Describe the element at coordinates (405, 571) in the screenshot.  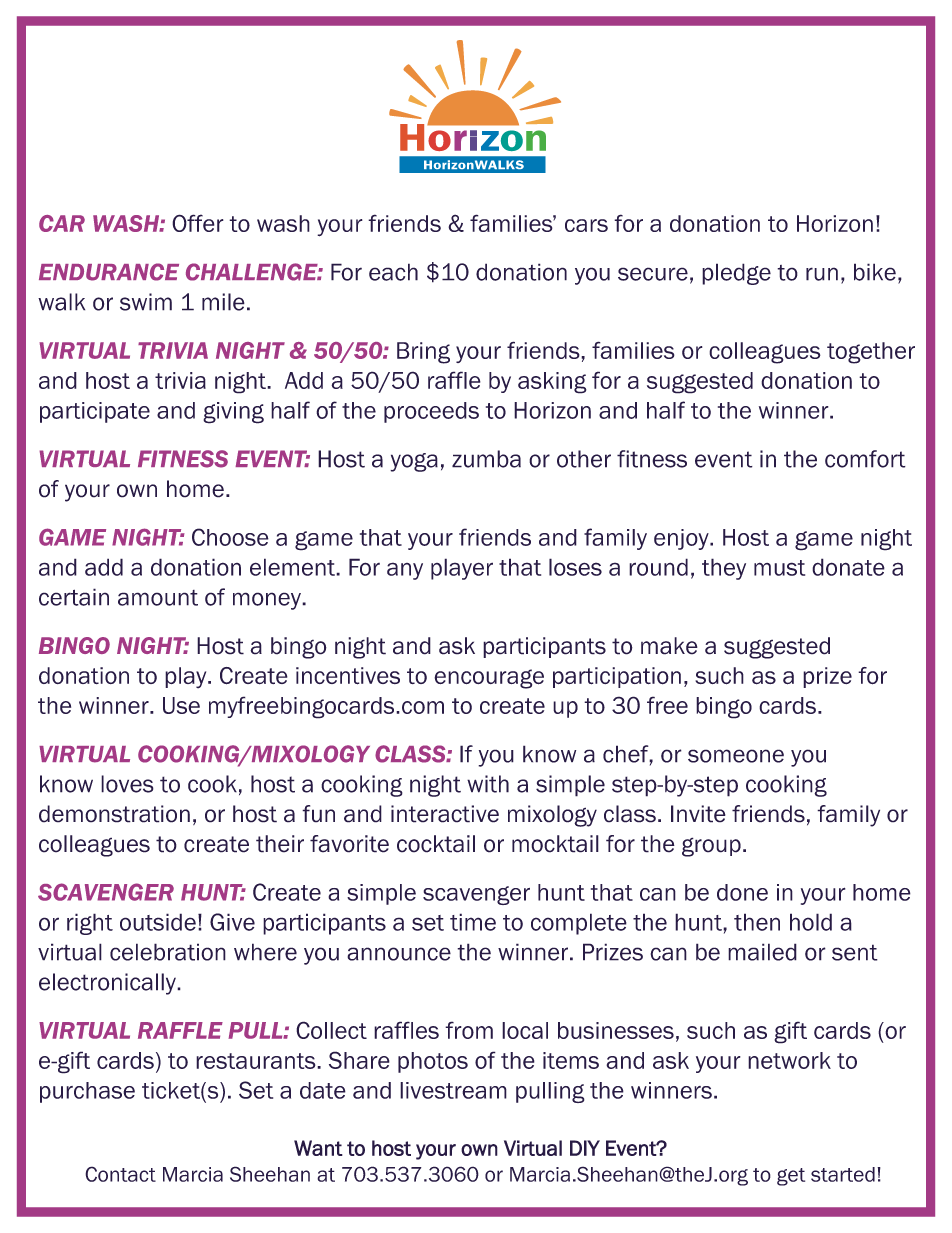
I see `any` at that location.
